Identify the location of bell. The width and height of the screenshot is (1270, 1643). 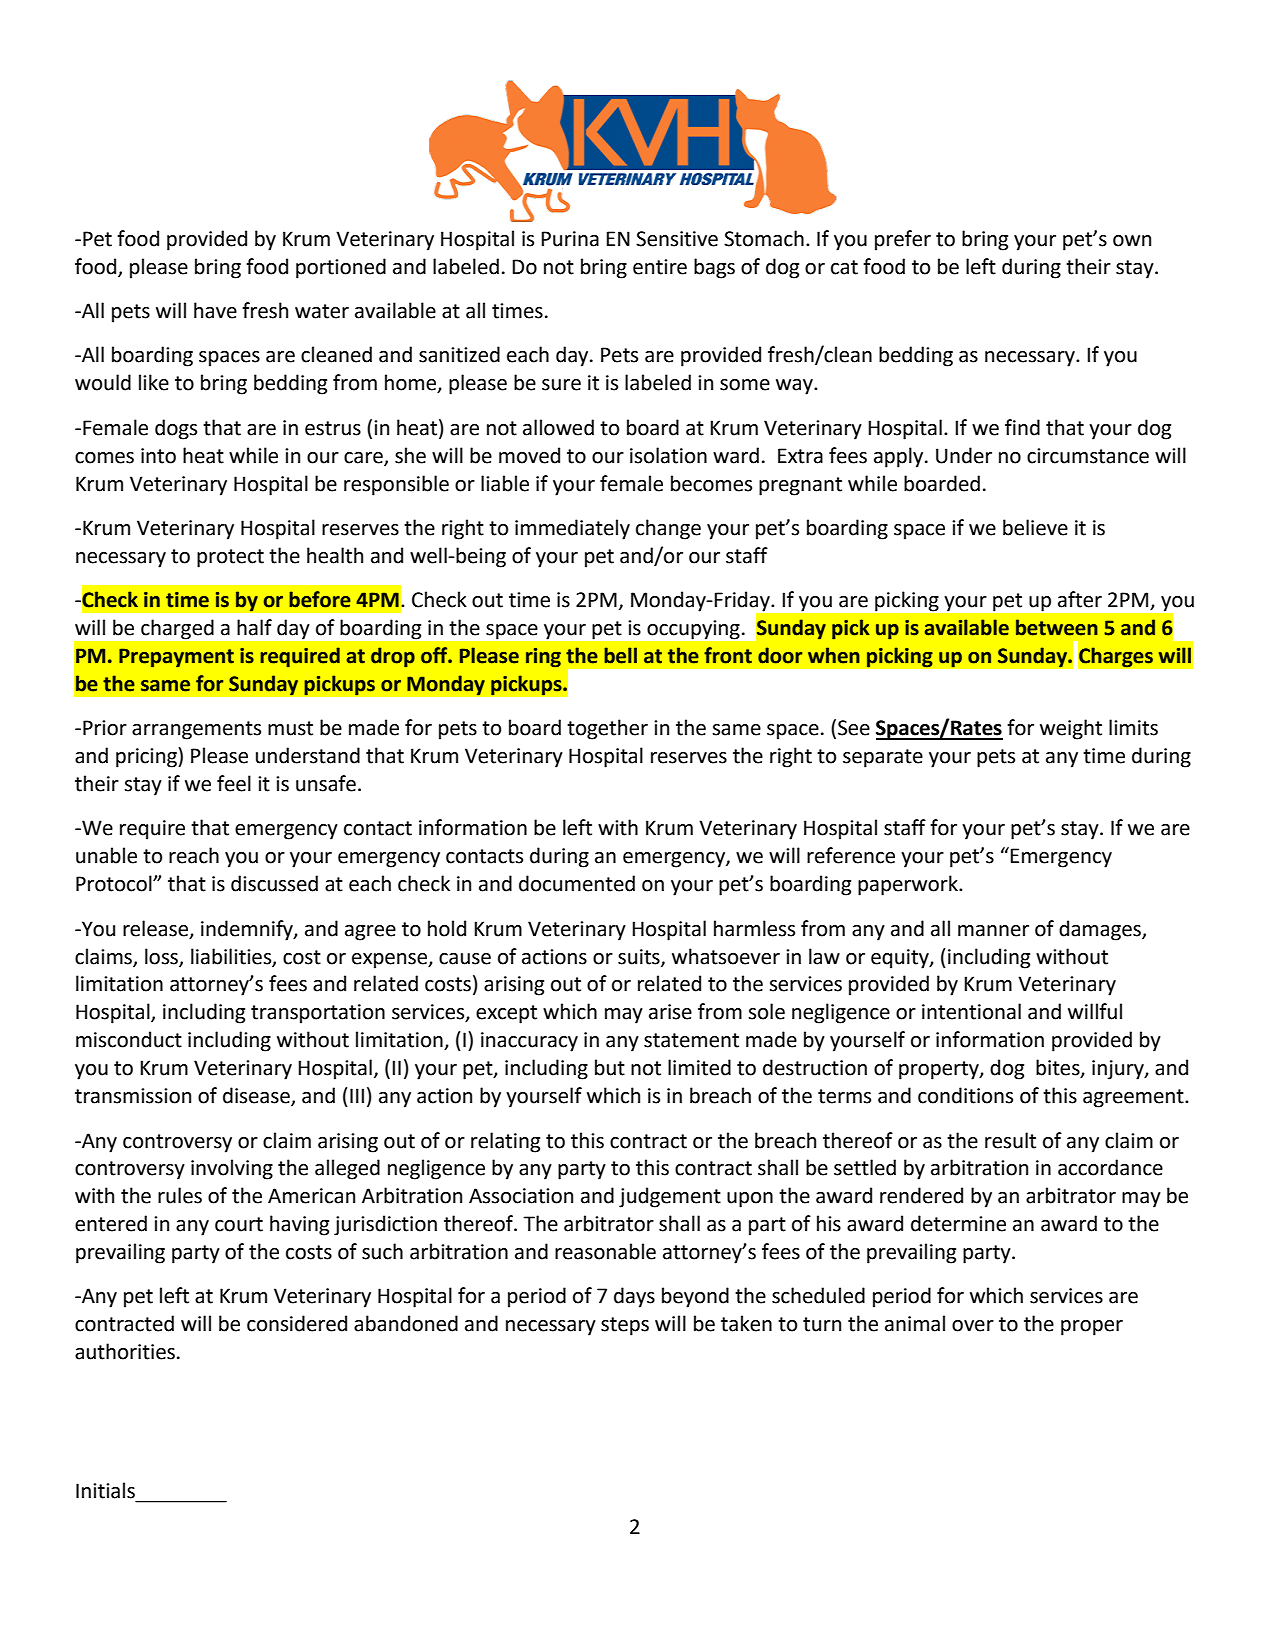
(620, 655).
